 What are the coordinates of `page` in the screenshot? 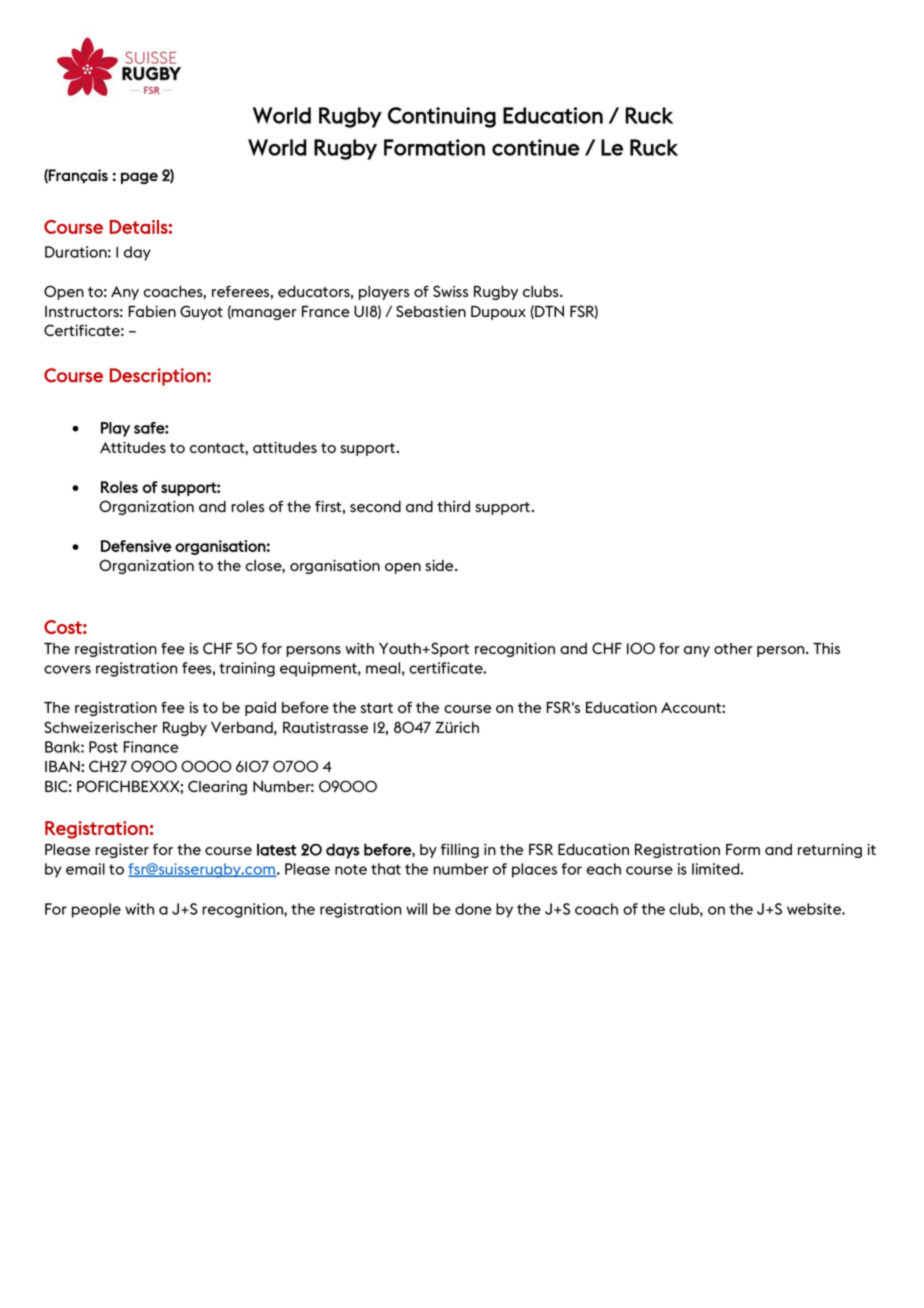 It's located at (139, 178).
